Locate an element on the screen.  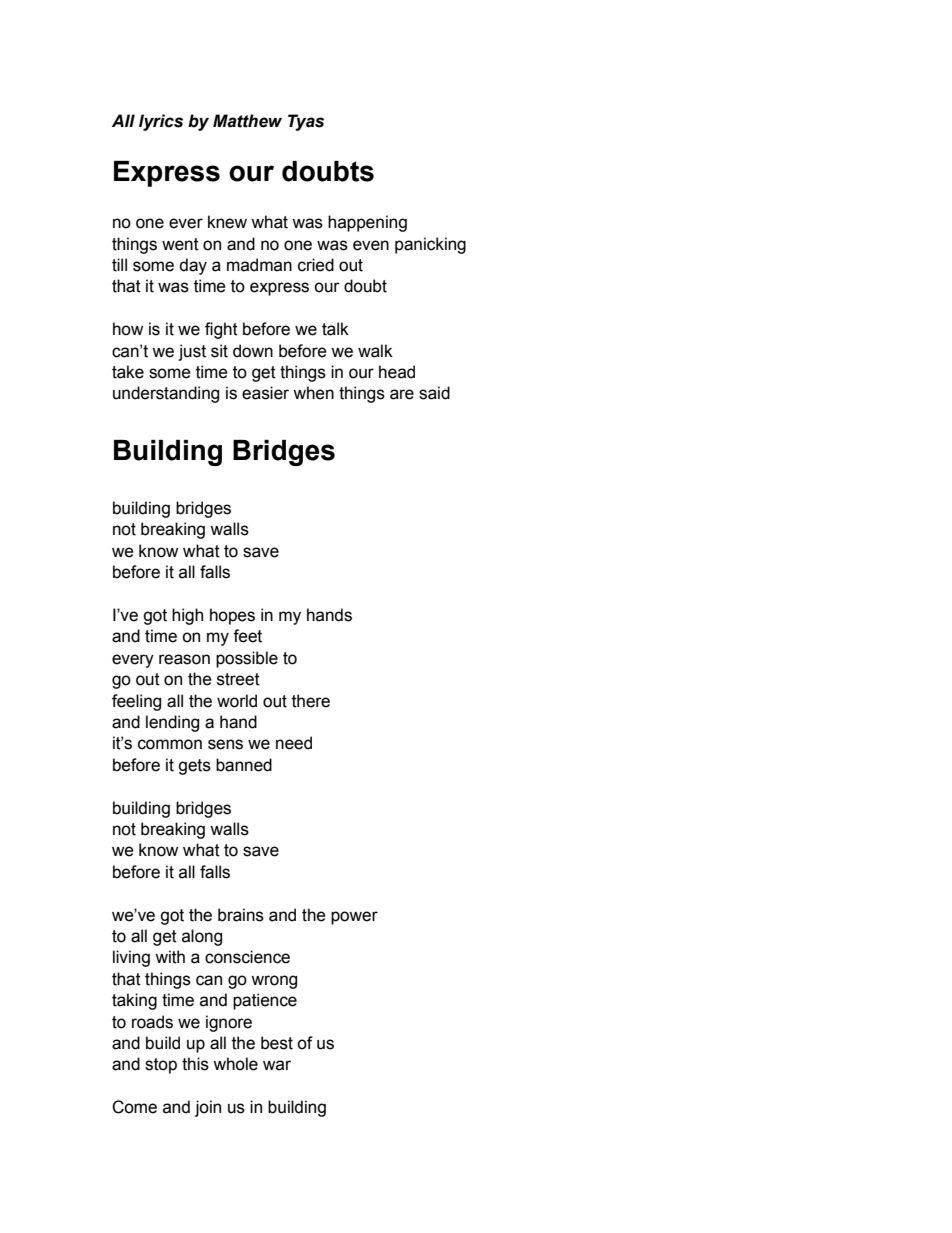
stop is located at coordinates (161, 1066).
